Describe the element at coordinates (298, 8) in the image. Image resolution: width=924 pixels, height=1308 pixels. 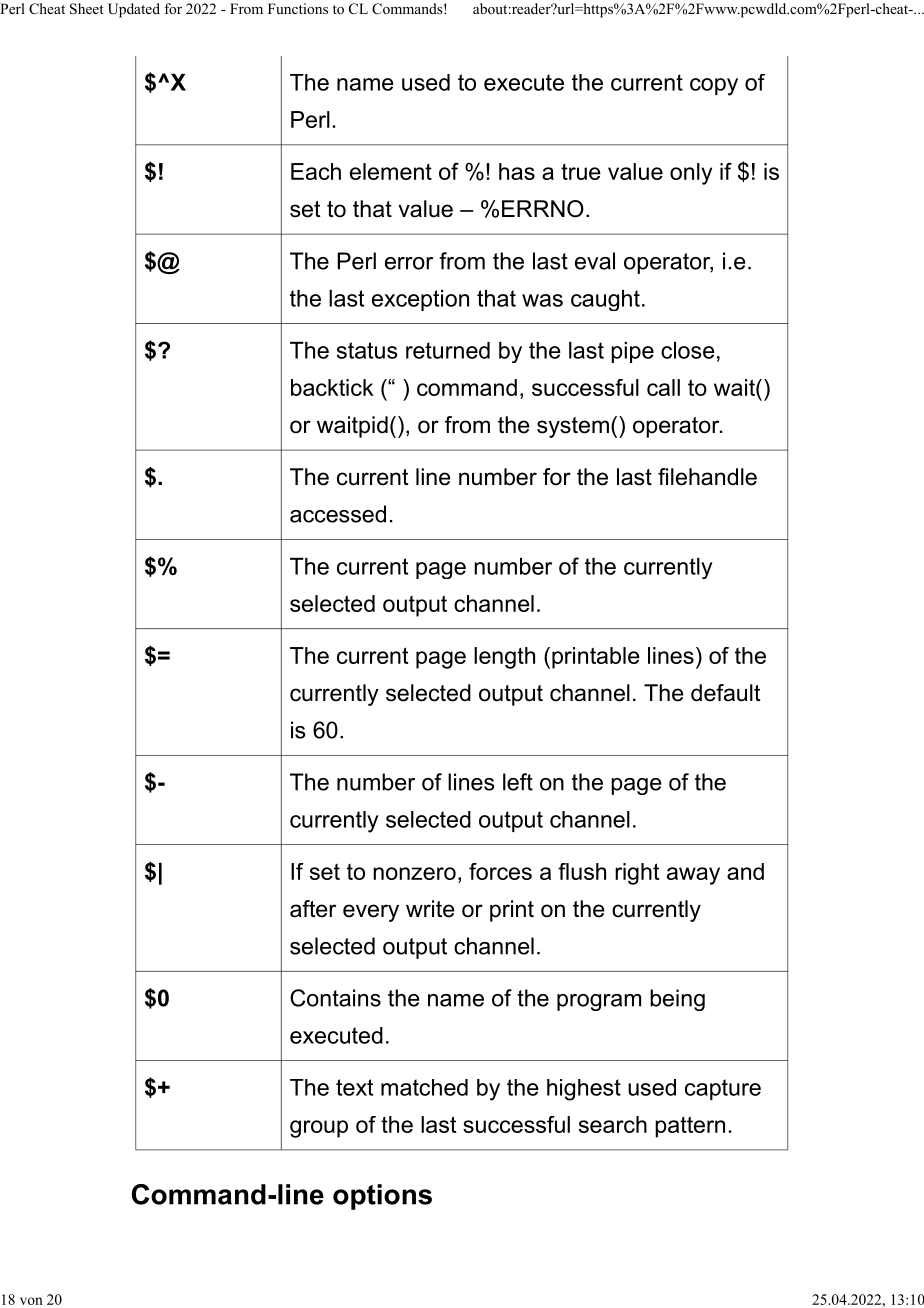
I see `Functions` at that location.
